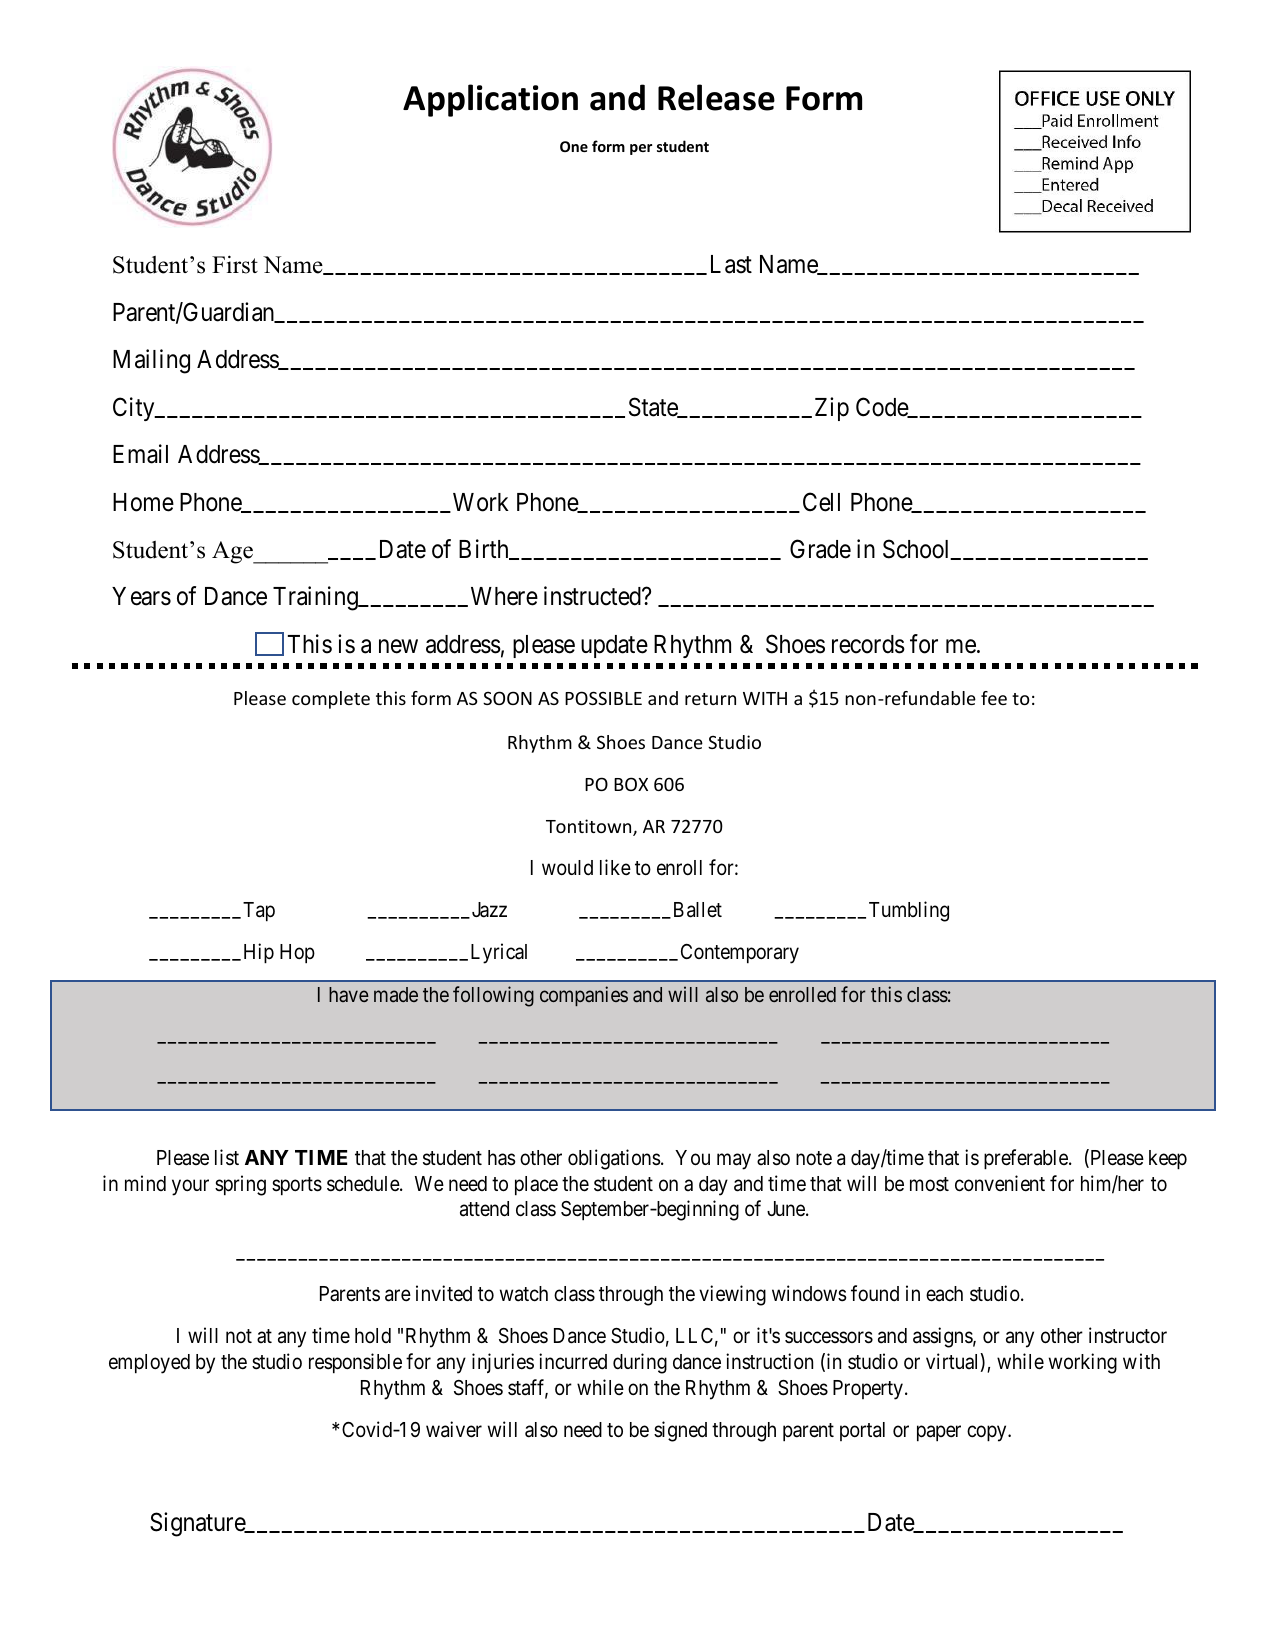 This document has width=1269, height=1642. Describe the element at coordinates (1027, 1159) in the document. I see `preferable` at that location.
